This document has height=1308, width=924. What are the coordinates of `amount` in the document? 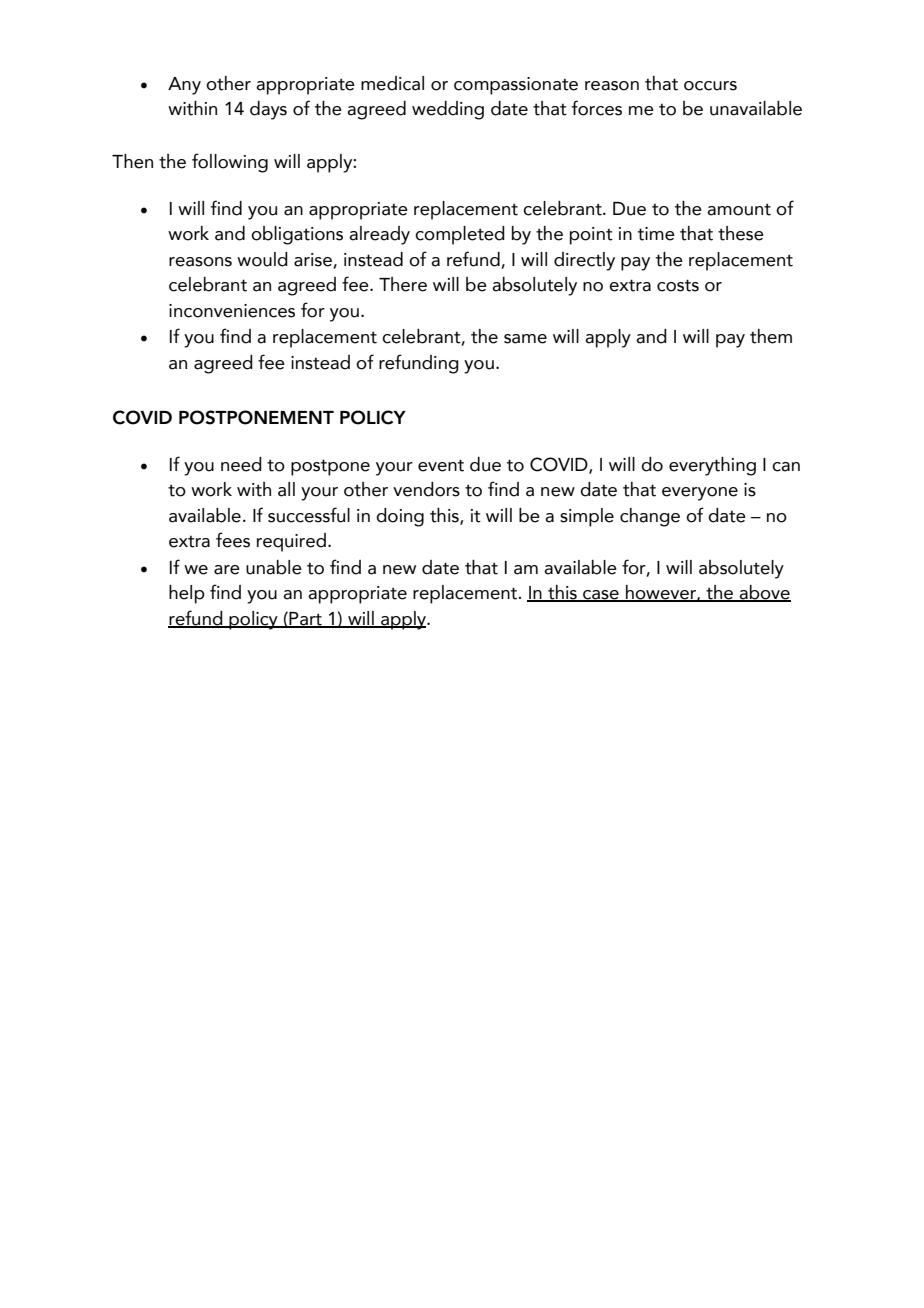 It's located at (739, 209).
